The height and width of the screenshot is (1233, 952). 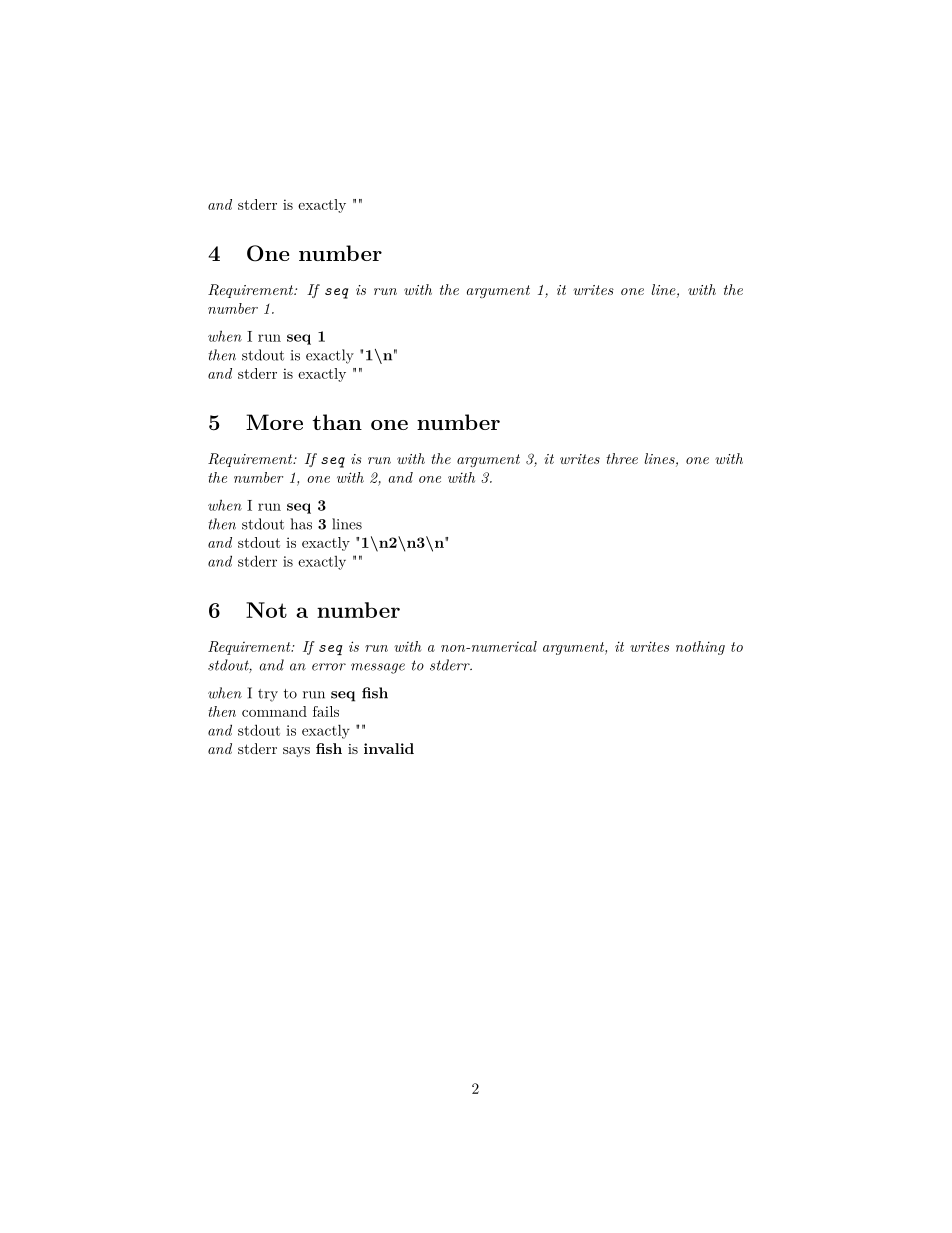 I want to click on three, so click(x=622, y=458).
